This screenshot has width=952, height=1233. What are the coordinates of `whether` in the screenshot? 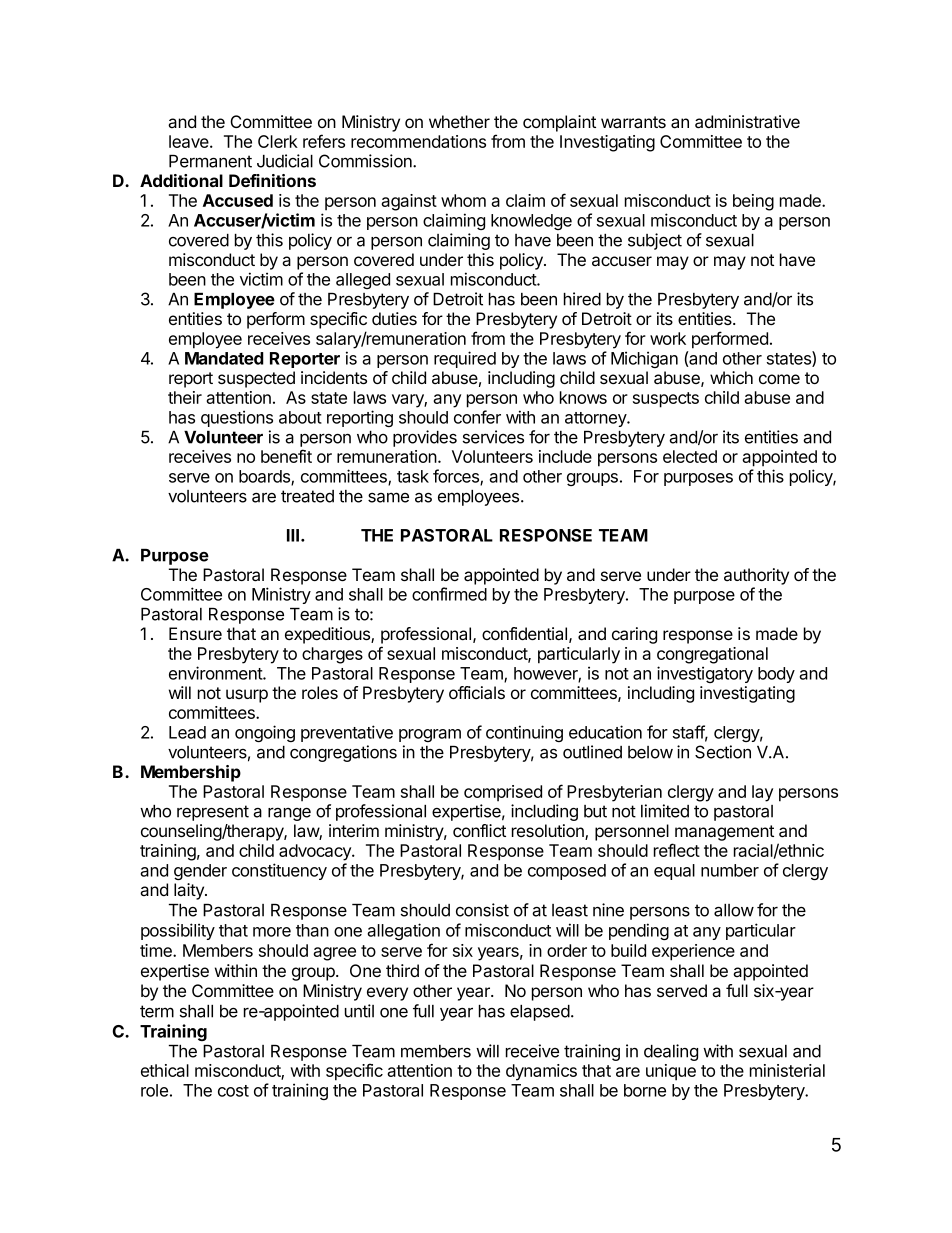 It's located at (459, 121).
